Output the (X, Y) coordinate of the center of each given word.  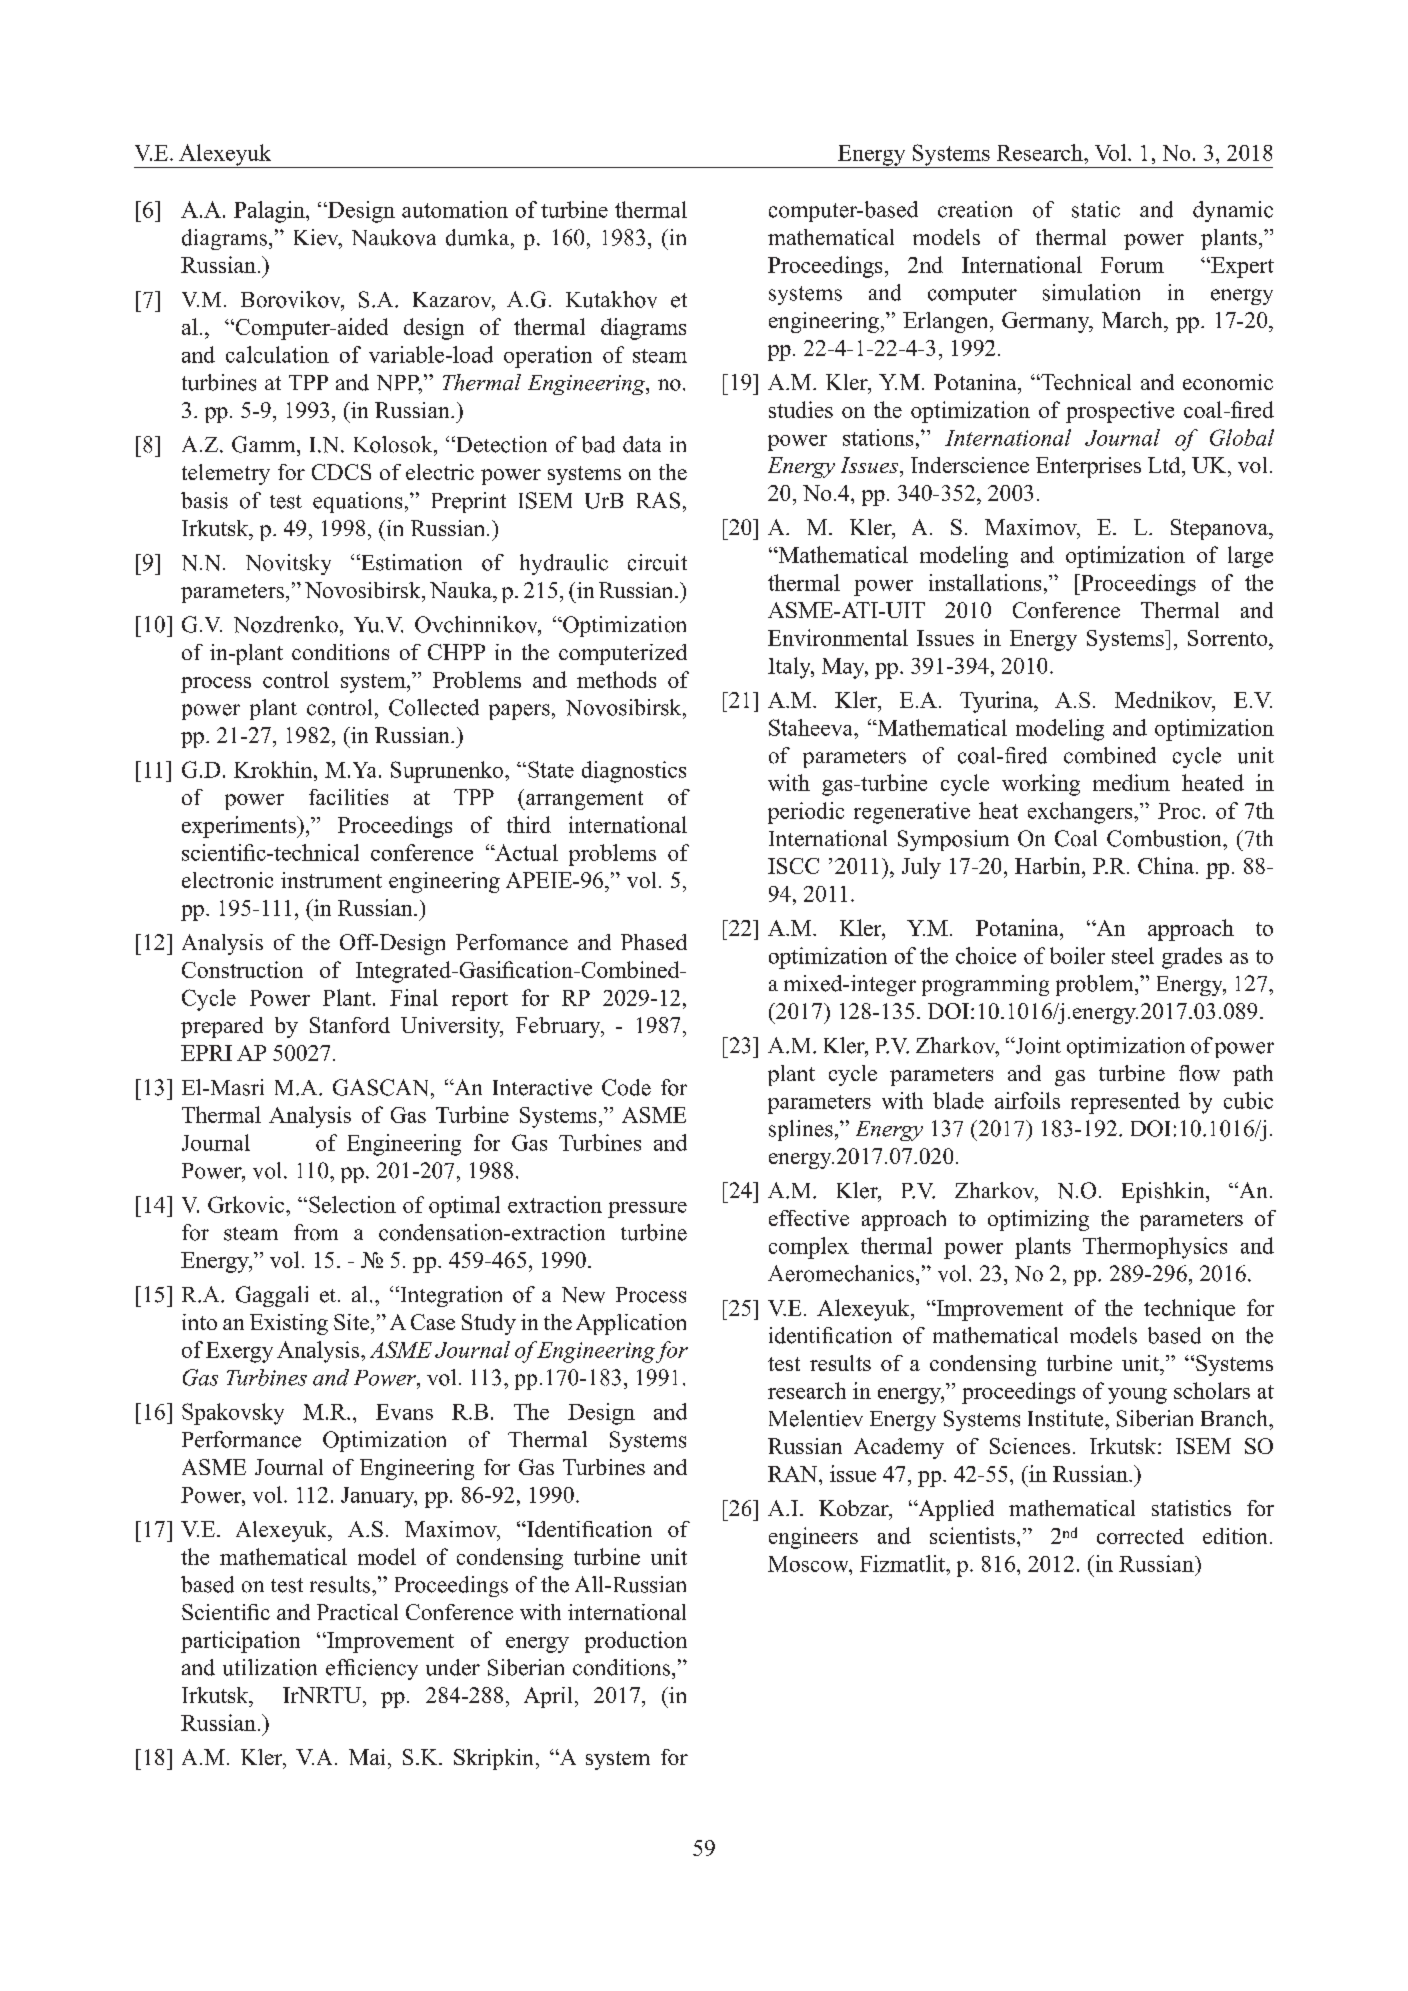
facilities (348, 797)
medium (1131, 782)
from (316, 1232)
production (636, 1642)
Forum (1132, 265)
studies (801, 409)
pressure (647, 1210)
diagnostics (634, 772)
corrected (1140, 1536)
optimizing (1038, 1220)
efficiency (372, 1669)
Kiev (317, 238)
